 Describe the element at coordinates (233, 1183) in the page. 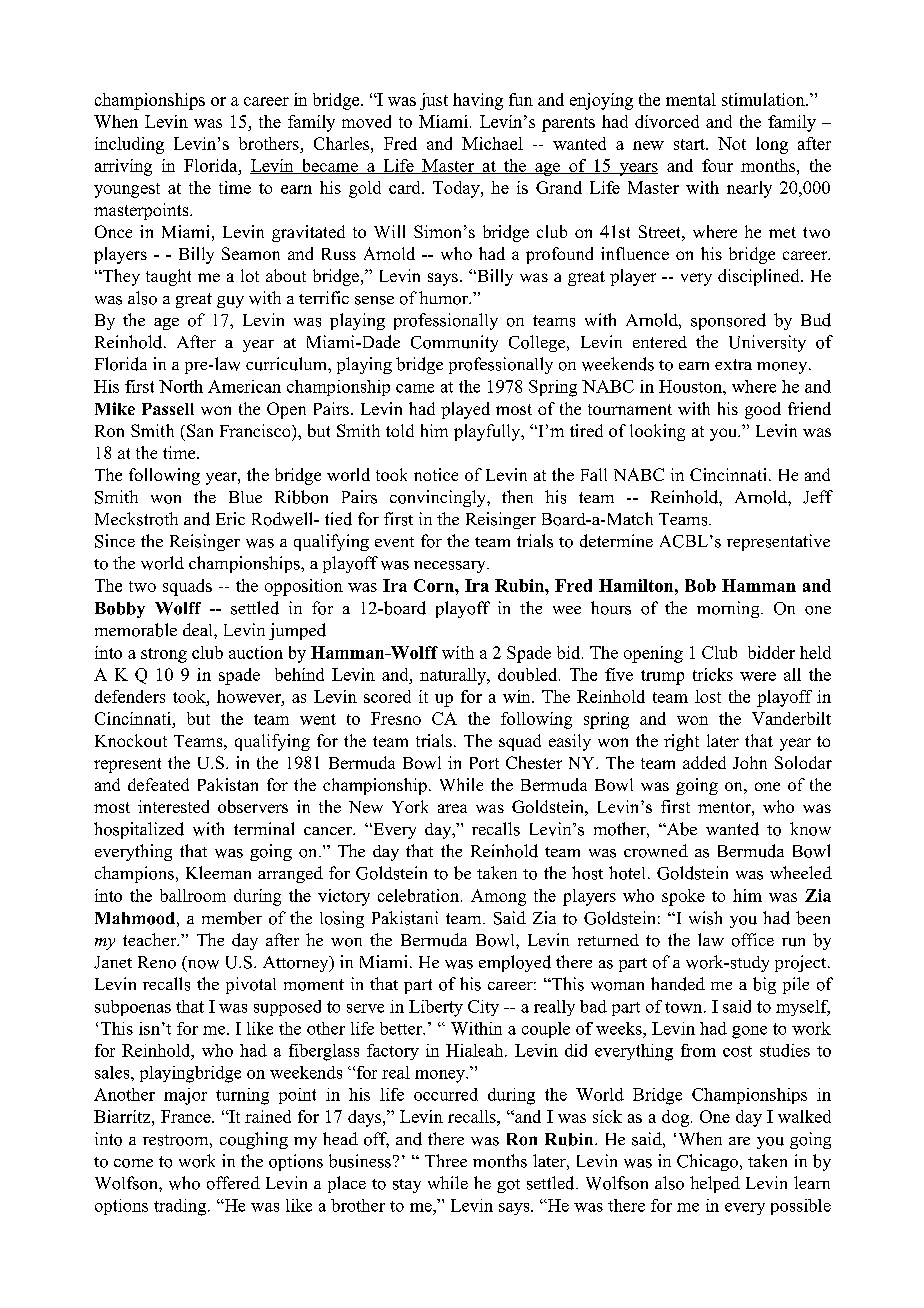

I see `offered` at that location.
